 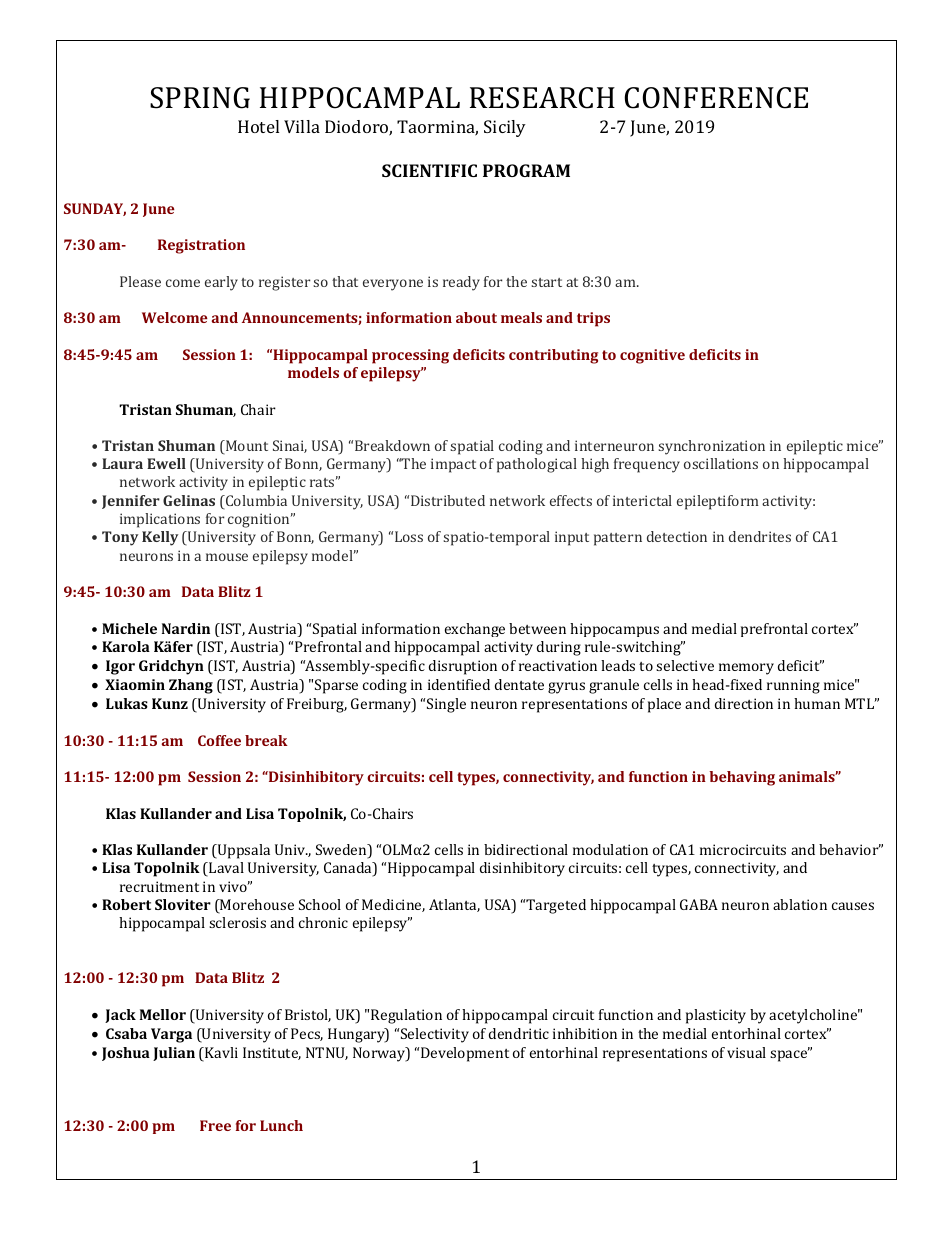 I want to click on ablation, so click(x=800, y=904).
